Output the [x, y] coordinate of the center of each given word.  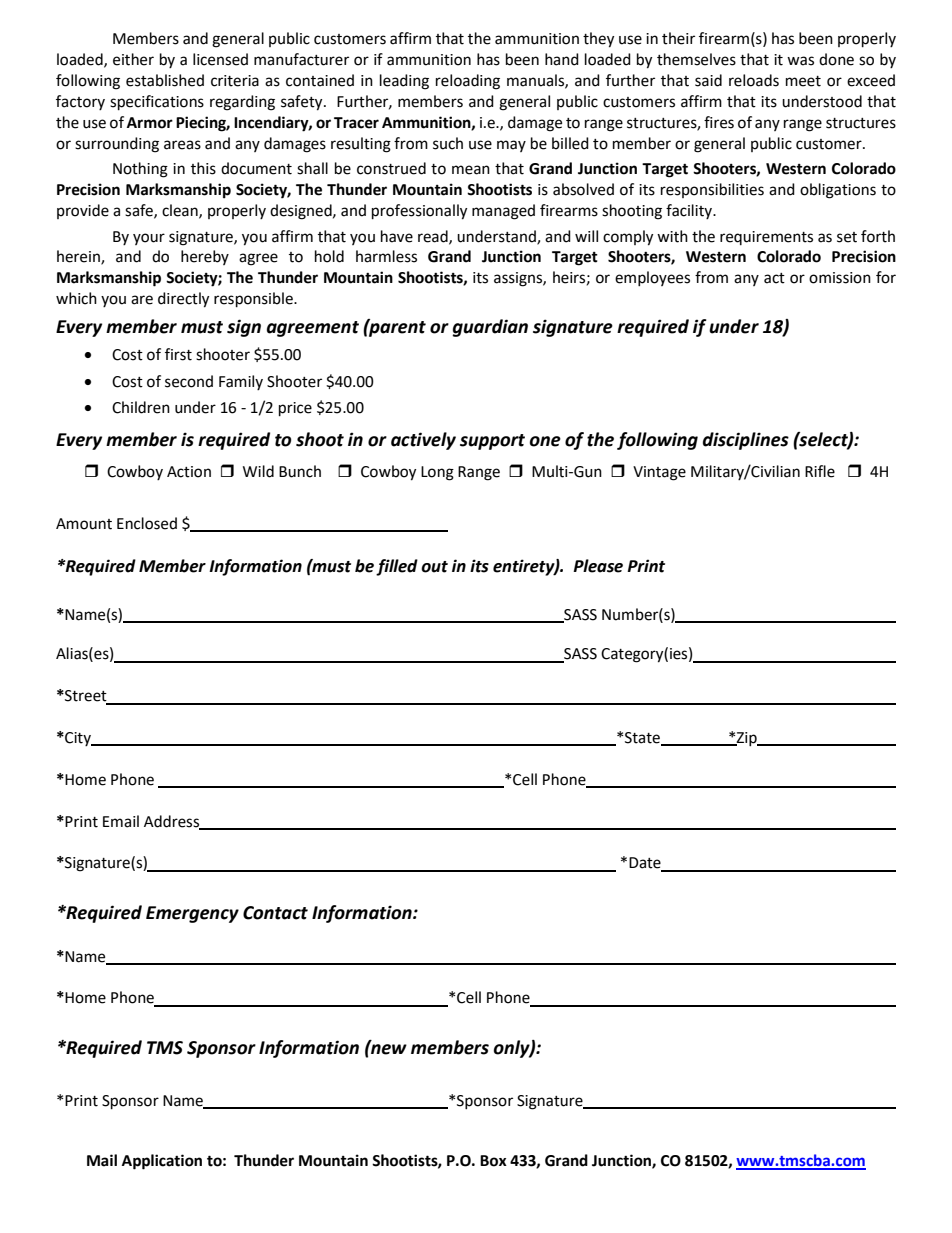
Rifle [820, 471]
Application [162, 1162]
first [178, 354]
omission [840, 278]
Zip [747, 739]
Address [172, 822]
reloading [468, 82]
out [434, 567]
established [165, 80]
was [800, 61]
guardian [490, 328]
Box [493, 1161]
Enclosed [147, 523]
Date [646, 864]
